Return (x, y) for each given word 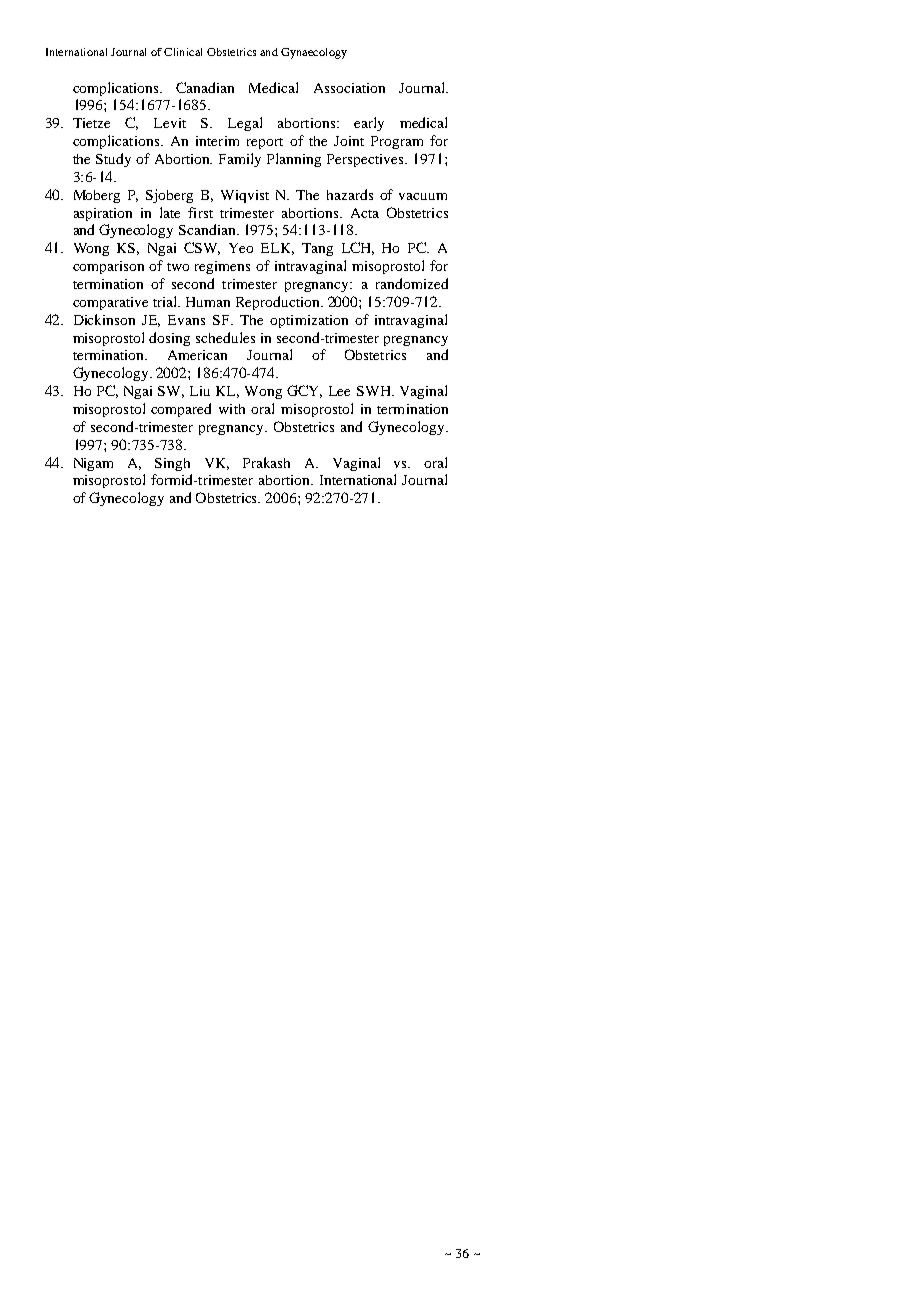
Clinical (183, 52)
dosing (169, 339)
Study (113, 160)
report (265, 143)
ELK (277, 249)
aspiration (103, 214)
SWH (375, 391)
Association (349, 88)
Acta (365, 213)
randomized (412, 283)
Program (397, 142)
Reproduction (279, 303)
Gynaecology (314, 53)
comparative (110, 303)
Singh (172, 464)
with (232, 409)
